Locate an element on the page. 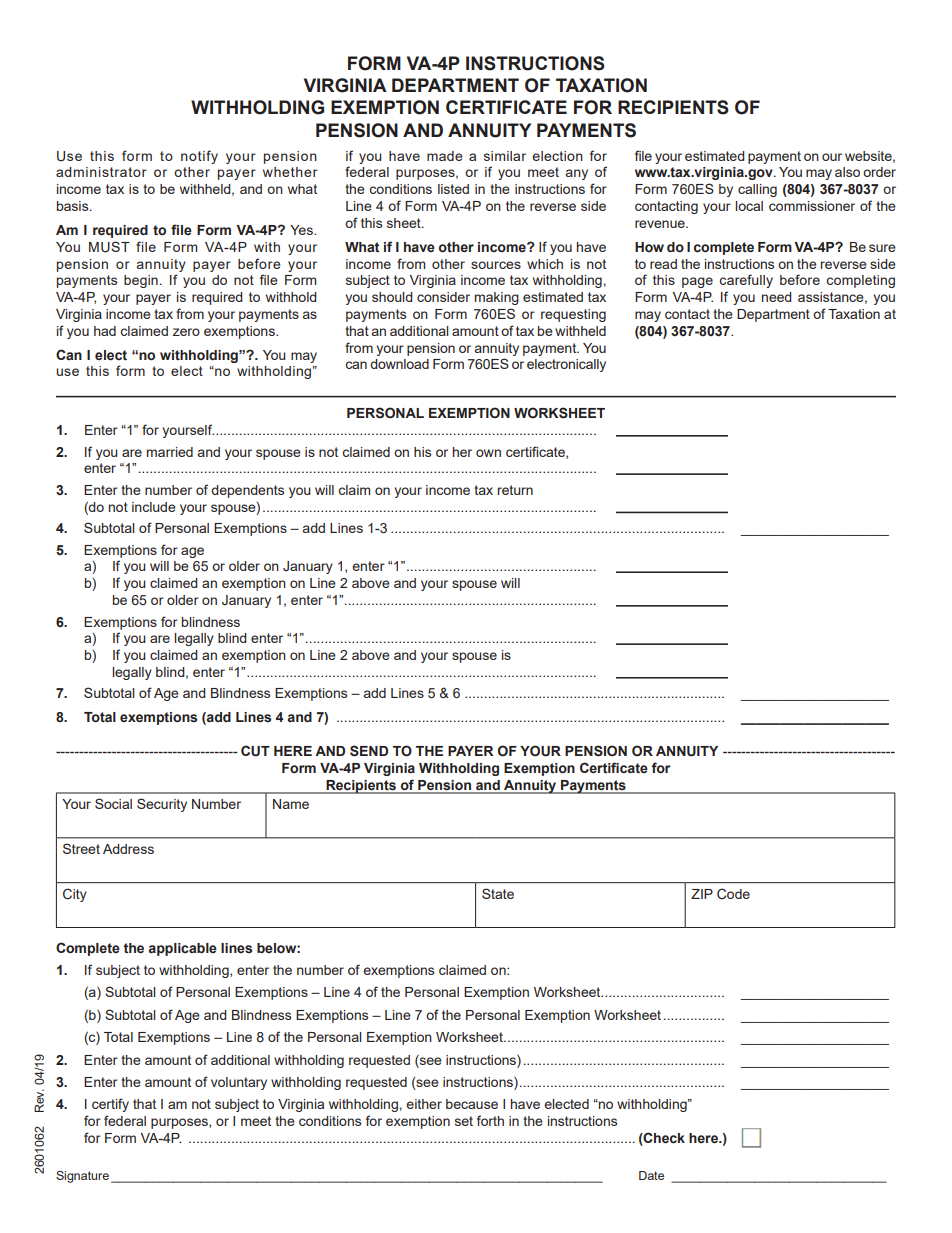 The height and width of the page is (1233, 952). SEND is located at coordinates (369, 751).
